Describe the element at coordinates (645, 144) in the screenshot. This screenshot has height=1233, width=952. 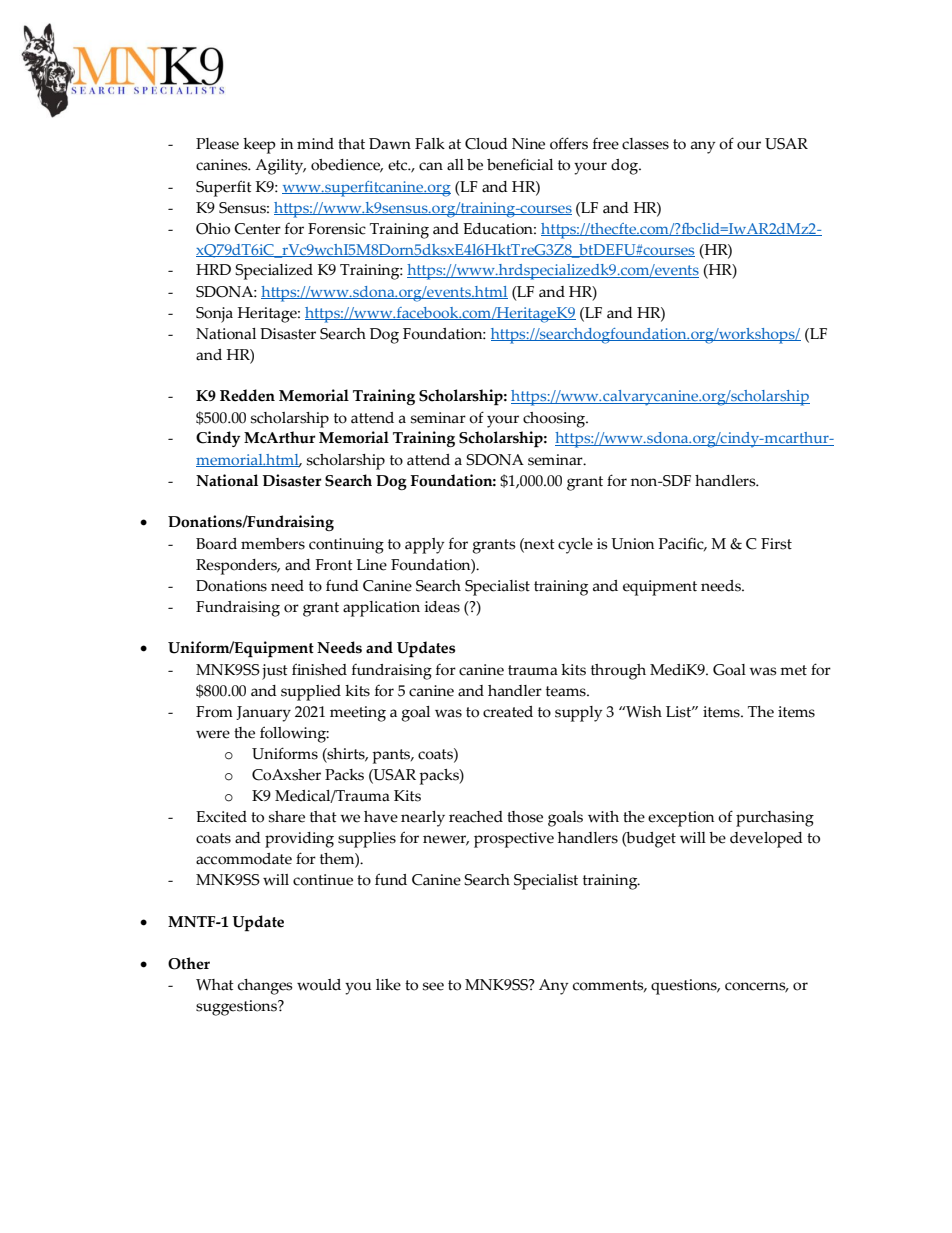
I see `classes` at that location.
